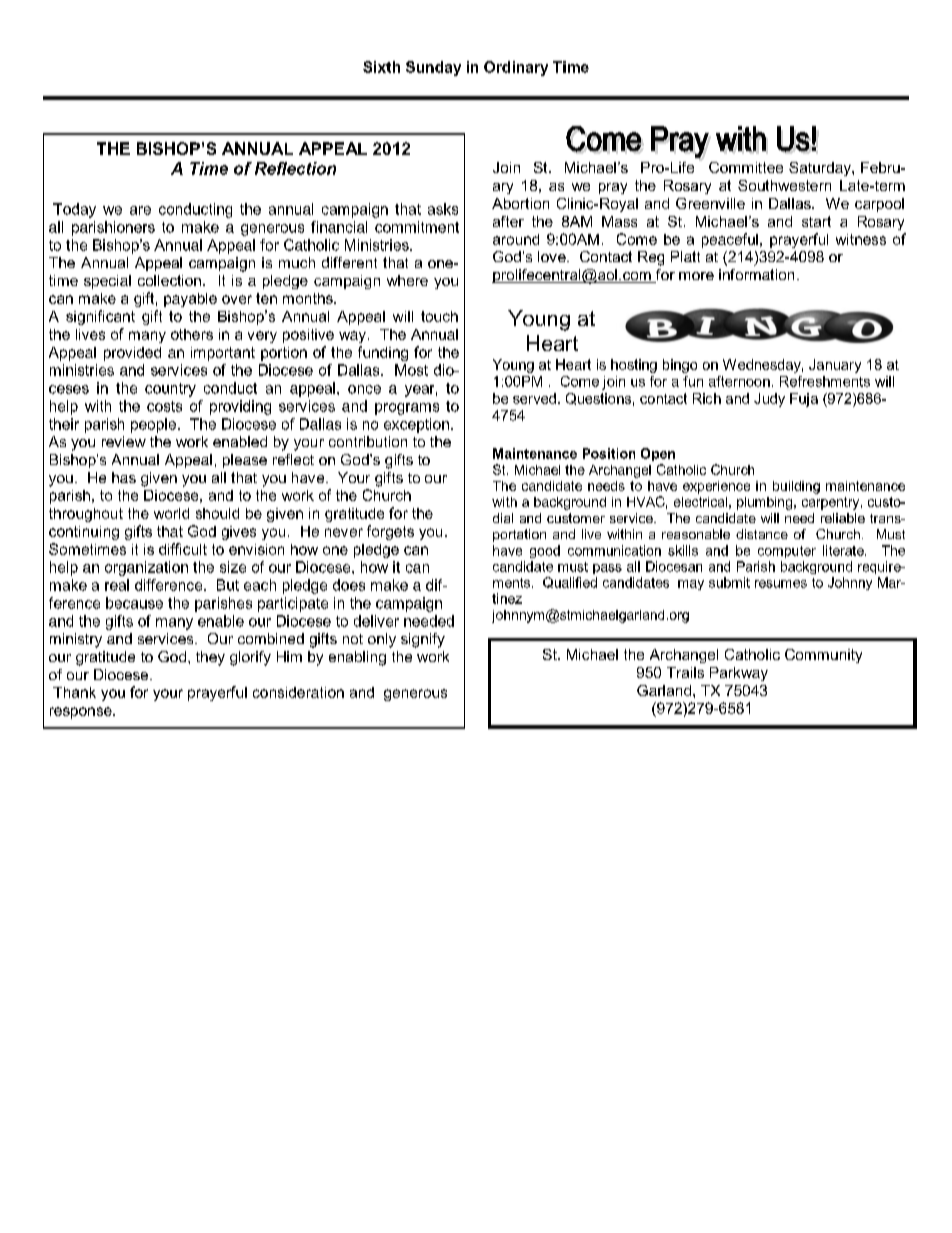  Describe the element at coordinates (170, 390) in the page. I see `country` at that location.
